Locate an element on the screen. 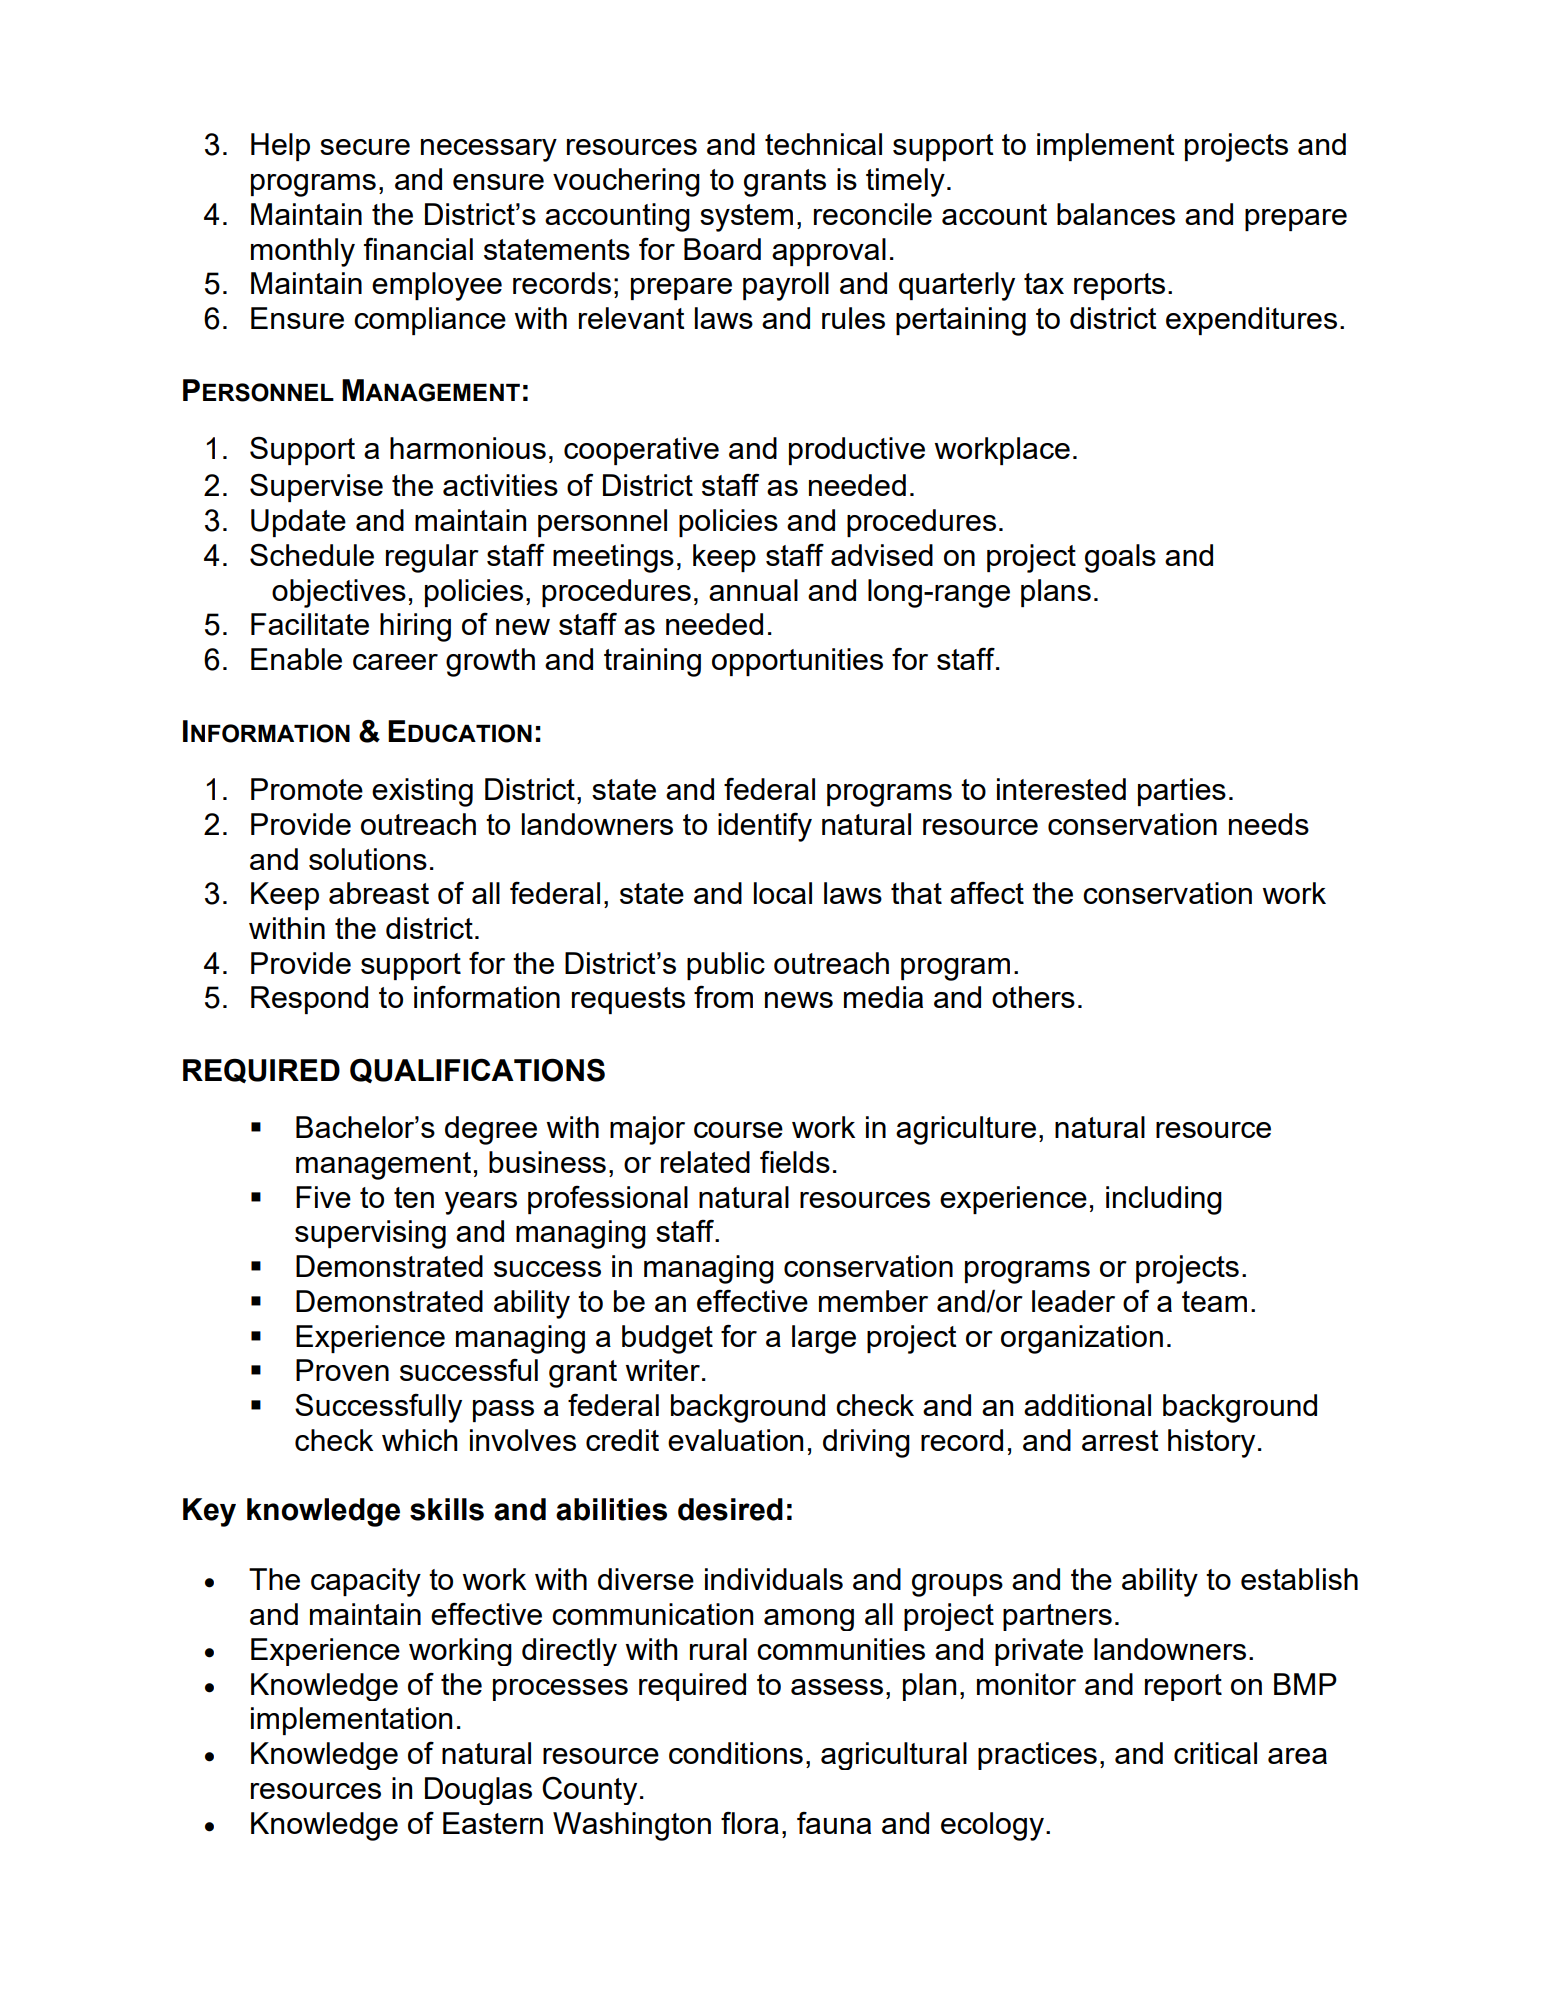 This screenshot has height=1994, width=1541. balances is located at coordinates (1116, 214).
